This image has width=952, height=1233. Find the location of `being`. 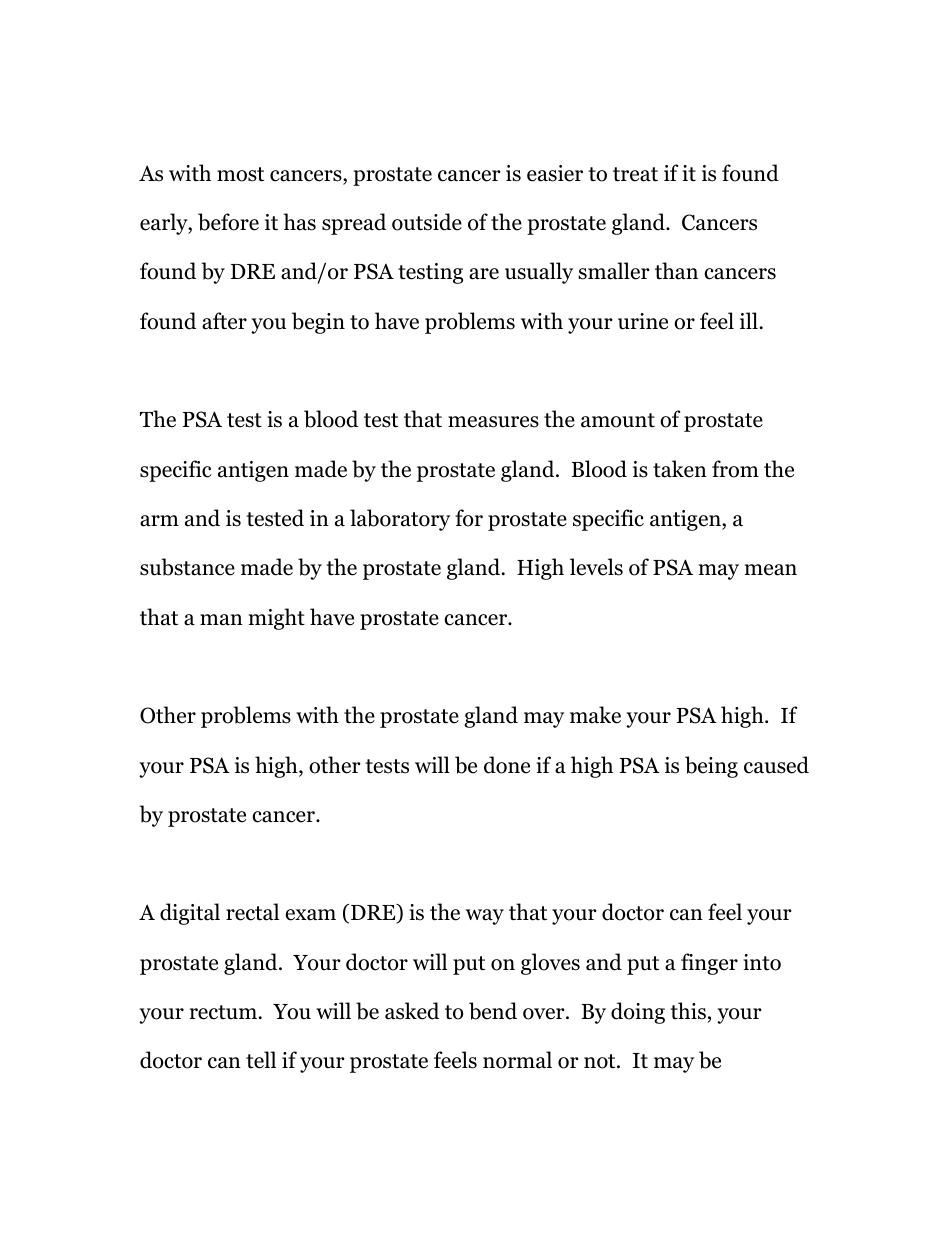

being is located at coordinates (711, 767).
